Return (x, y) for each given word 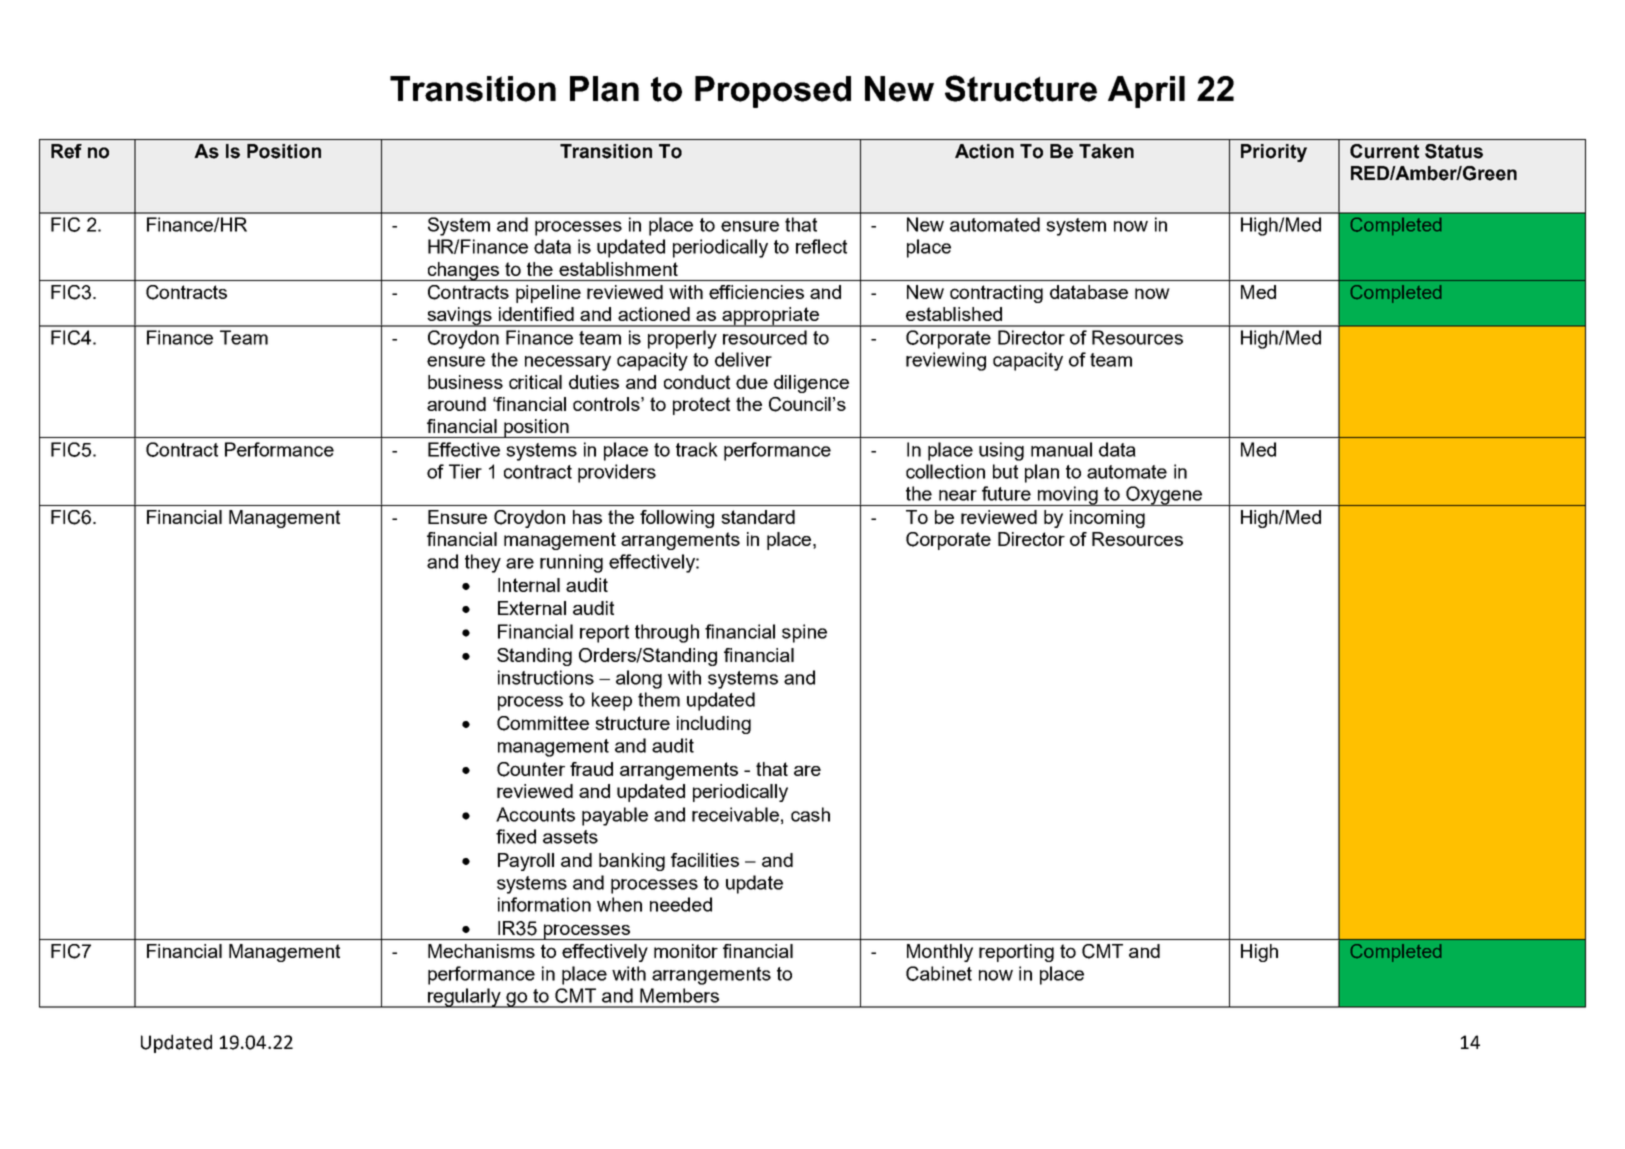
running (571, 563)
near (958, 495)
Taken (1106, 151)
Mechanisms (481, 951)
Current (1384, 151)
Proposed (773, 92)
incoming (1107, 519)
